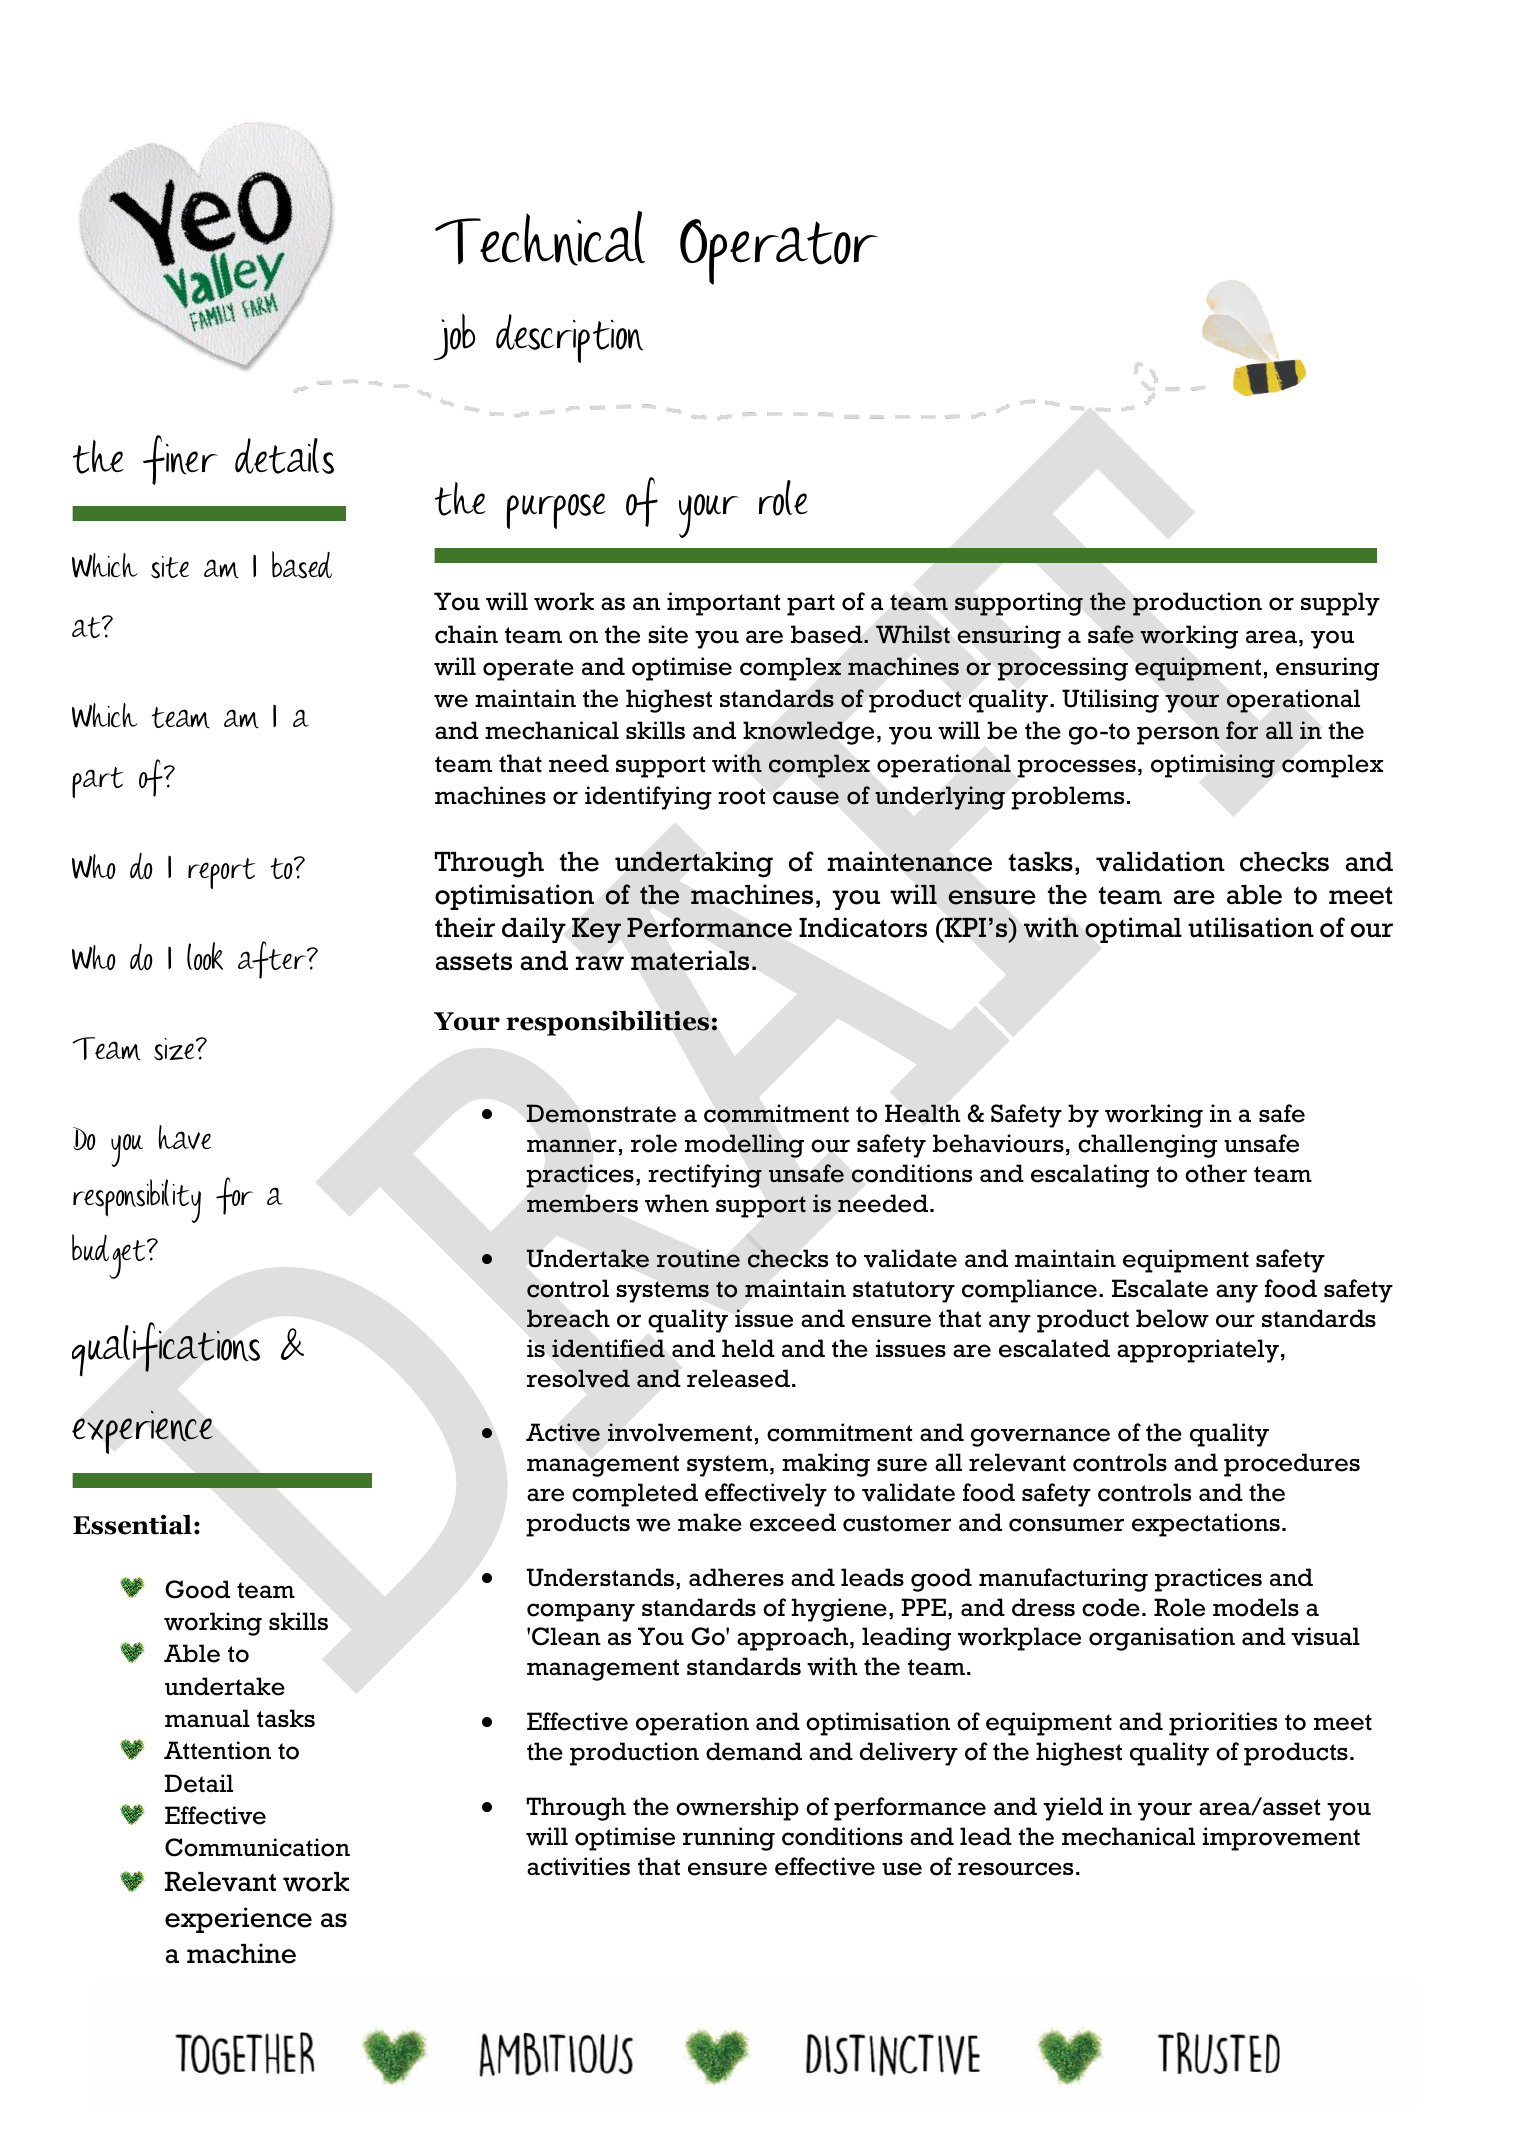 The width and height of the screenshot is (1520, 2150). What do you see at coordinates (1340, 604) in the screenshot?
I see `supply` at bounding box center [1340, 604].
